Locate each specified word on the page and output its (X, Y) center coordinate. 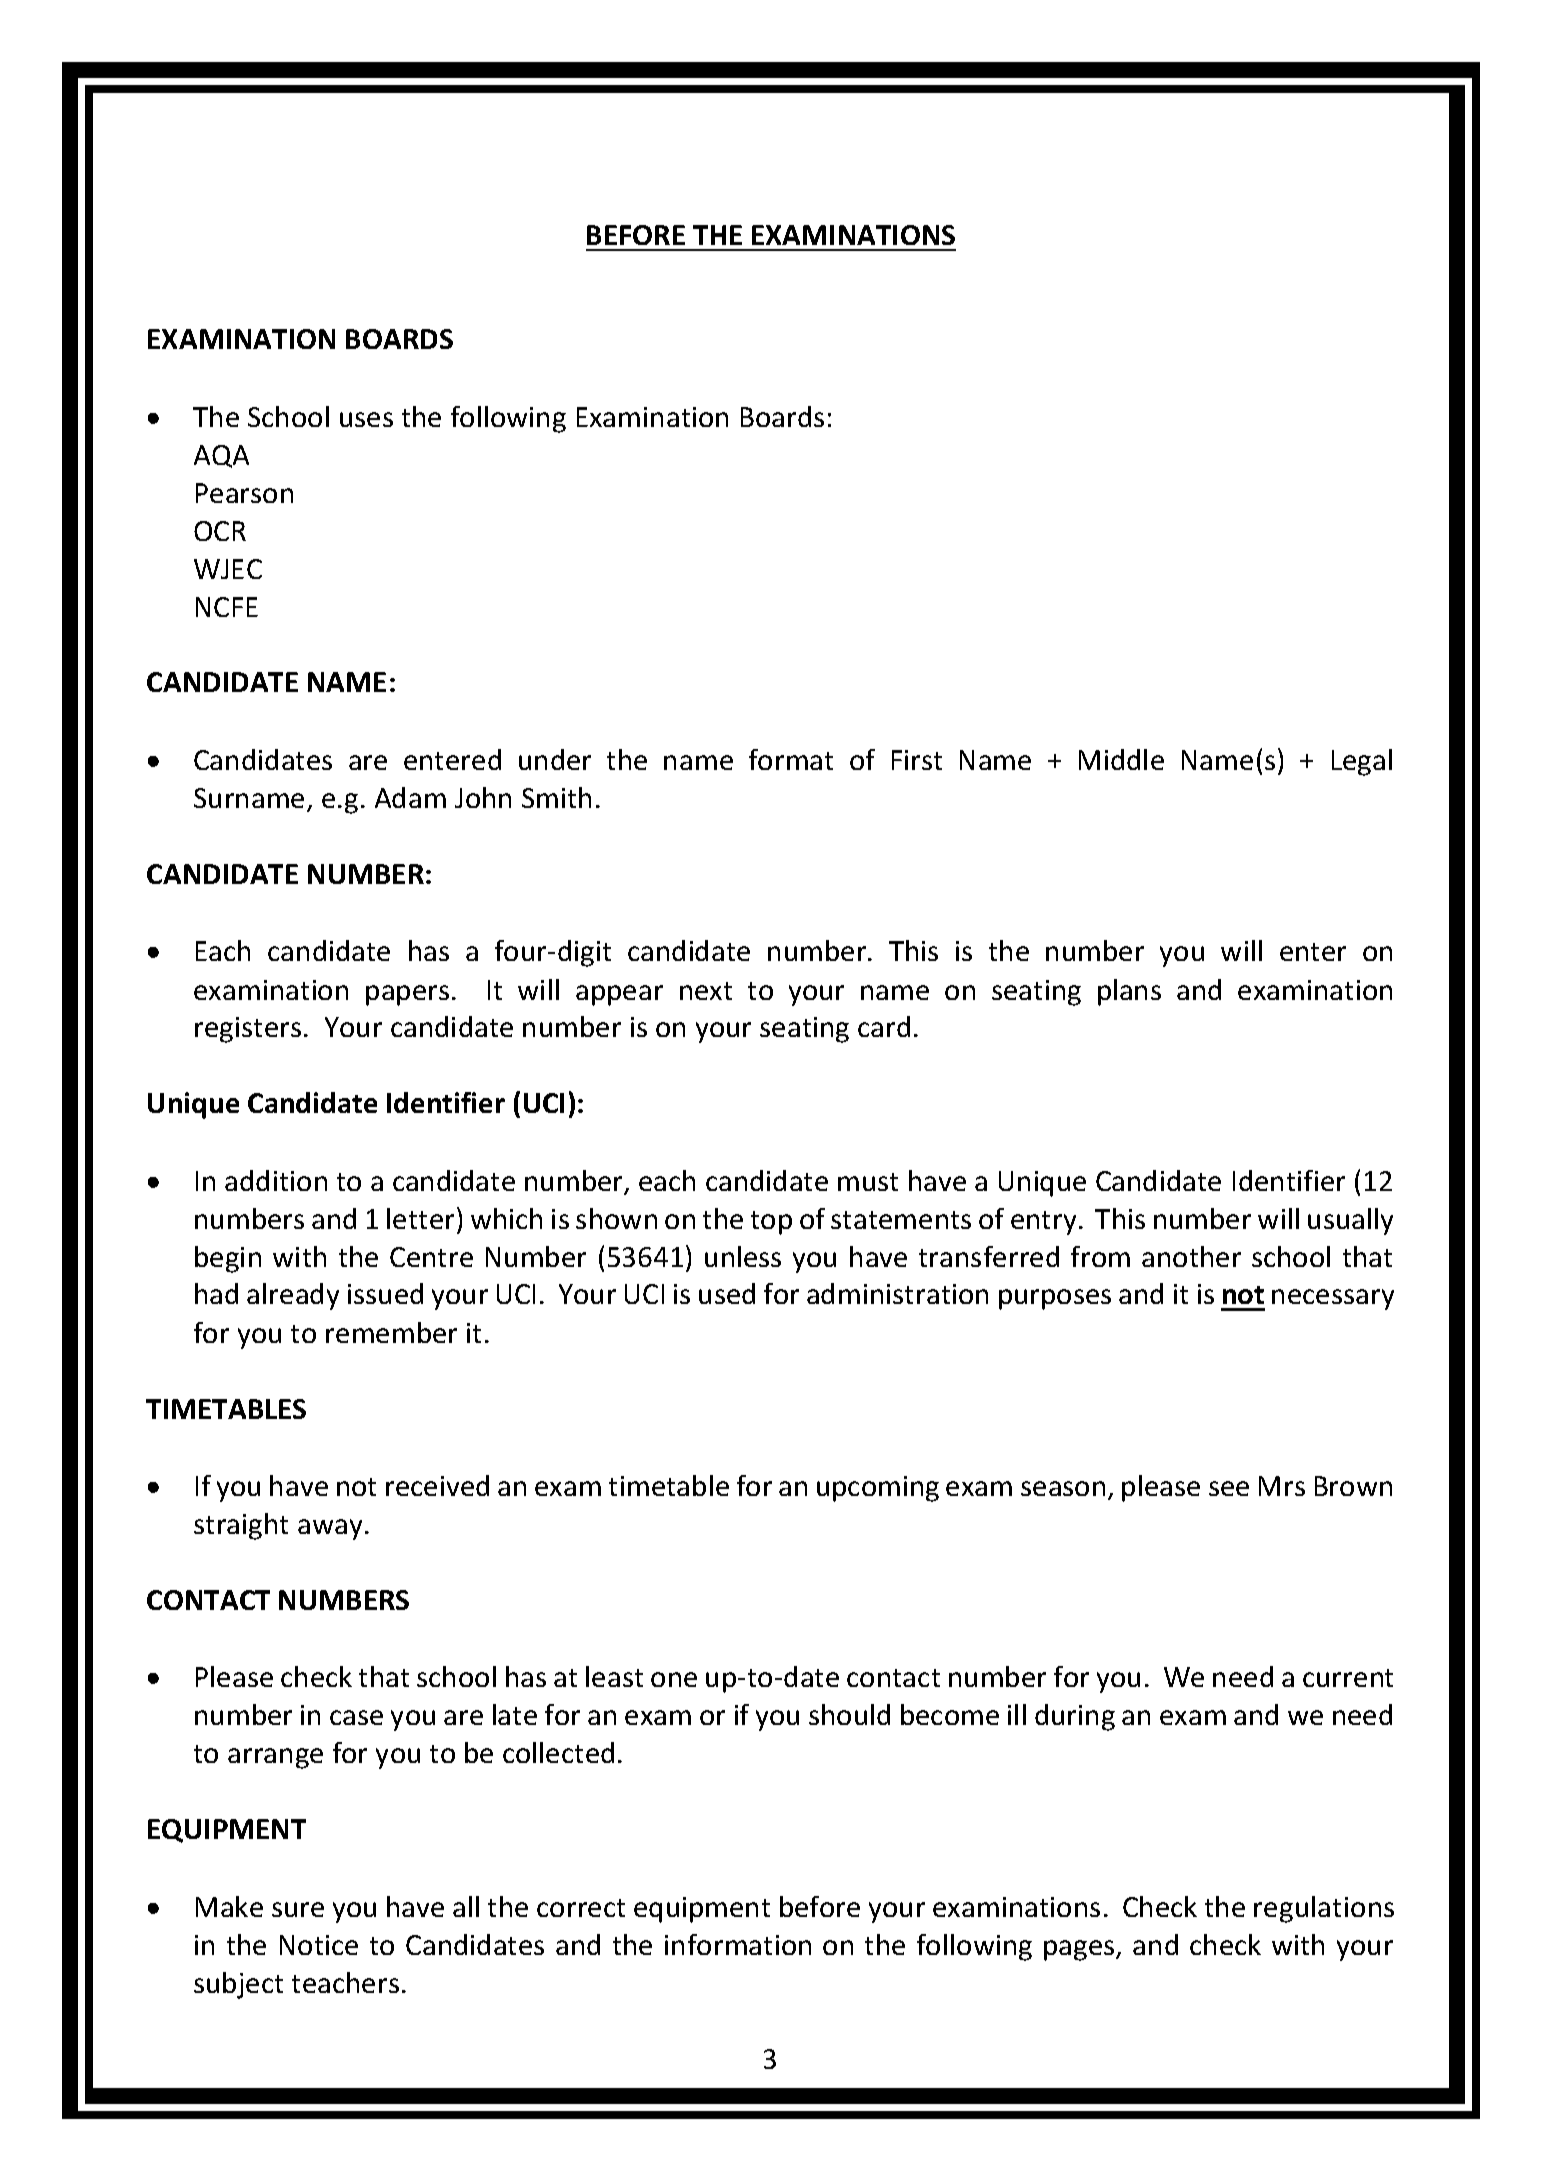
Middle (1121, 759)
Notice (319, 1945)
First (917, 760)
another (1191, 1256)
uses (366, 419)
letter (420, 1218)
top (771, 1223)
